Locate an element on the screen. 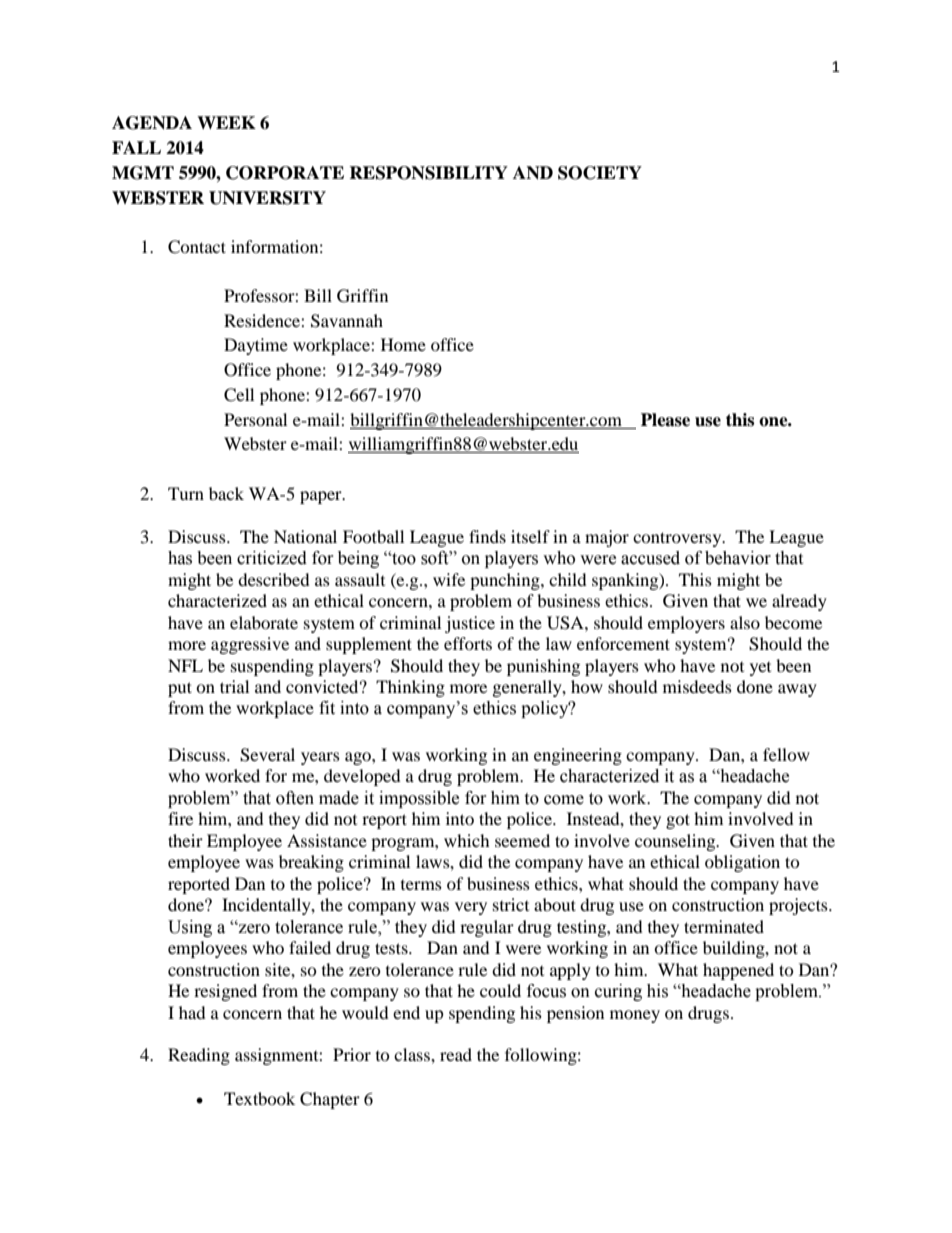 The height and width of the screenshot is (1233, 952). Using is located at coordinates (190, 928).
